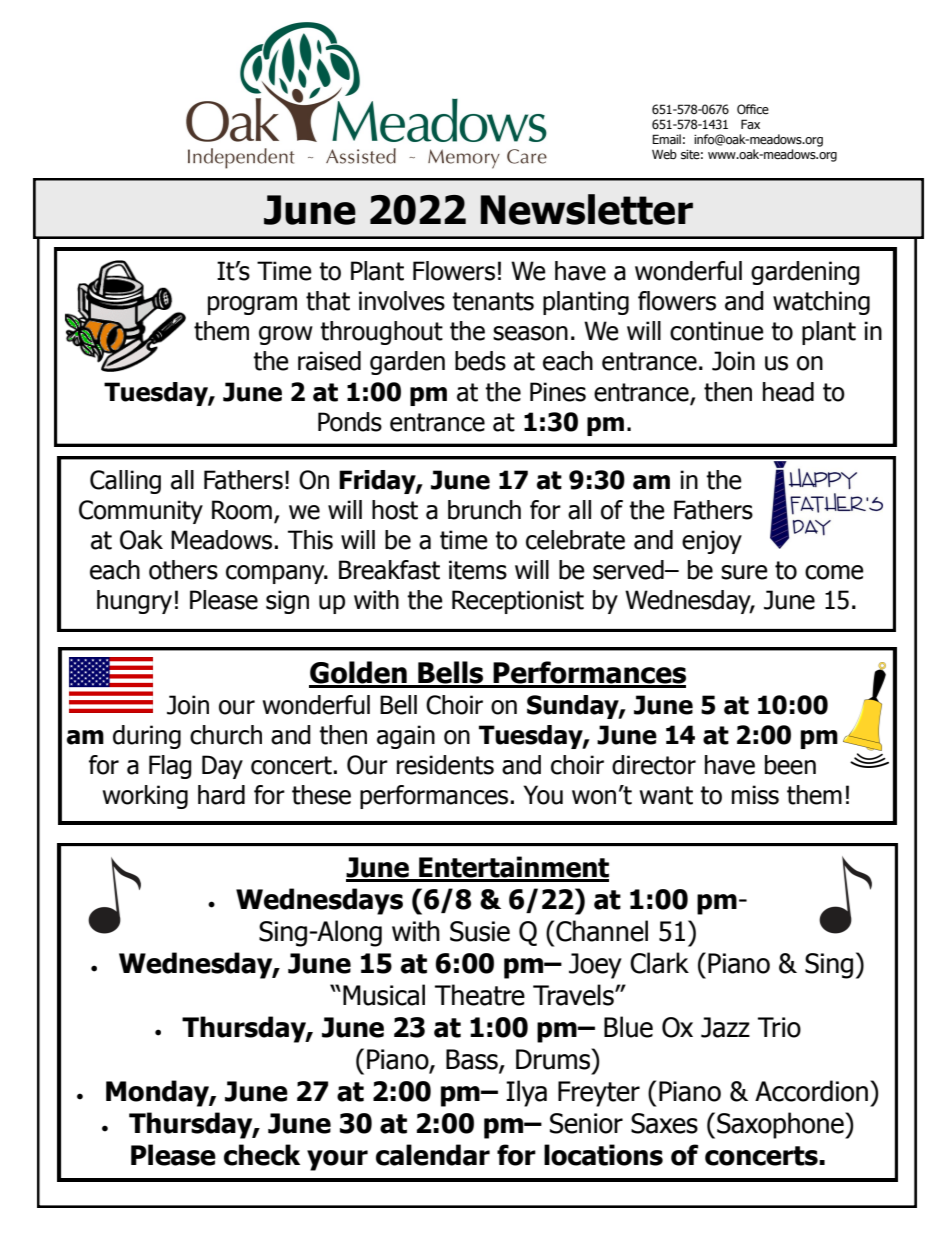  I want to click on Newsletter, so click(587, 209).
